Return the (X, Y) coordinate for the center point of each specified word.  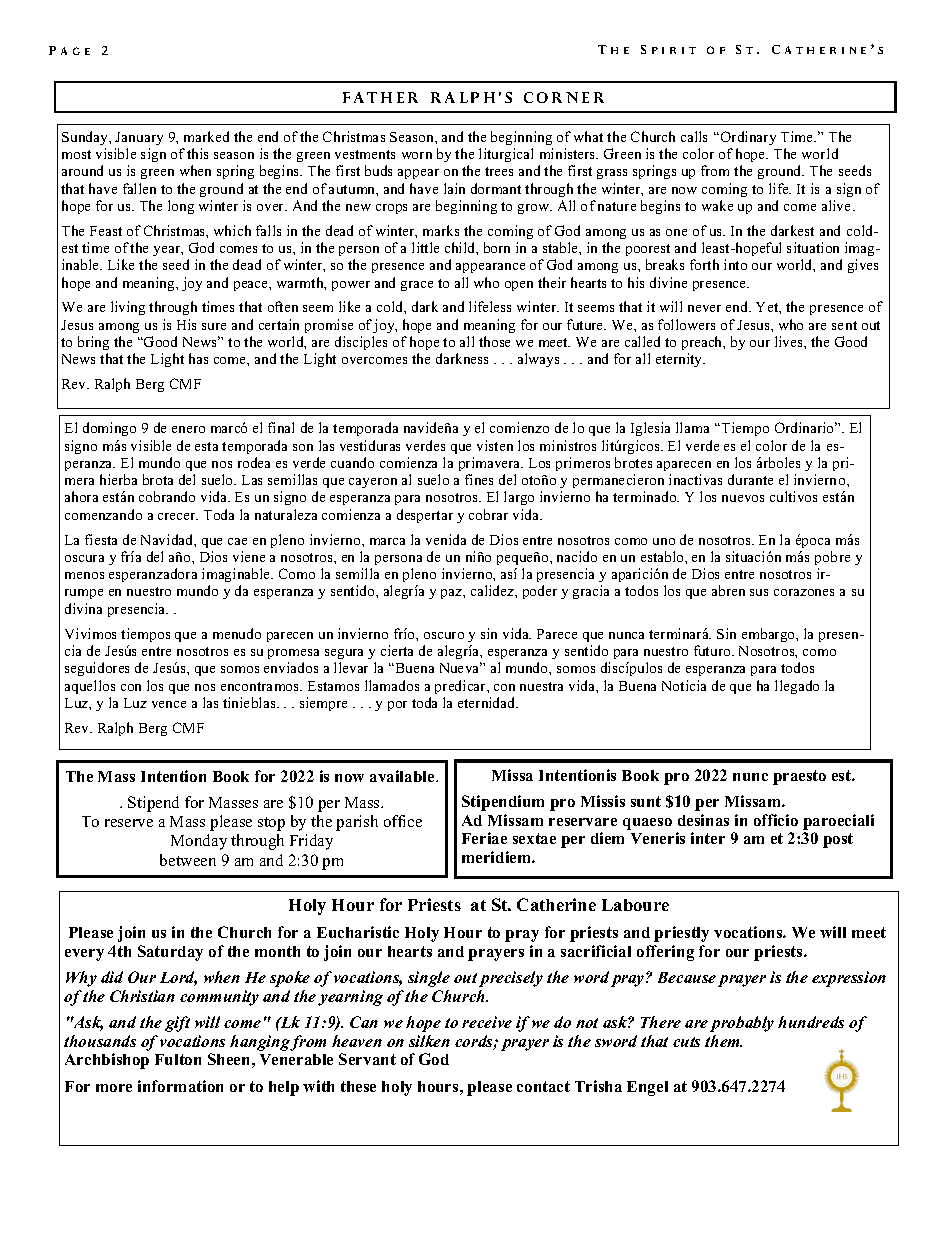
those (494, 341)
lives (790, 341)
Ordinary (748, 138)
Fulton (178, 1059)
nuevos (743, 498)
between (188, 860)
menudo (237, 633)
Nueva (461, 667)
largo (519, 498)
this (197, 153)
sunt (646, 801)
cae (237, 541)
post (838, 840)
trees (499, 171)
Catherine (556, 904)
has (198, 358)
